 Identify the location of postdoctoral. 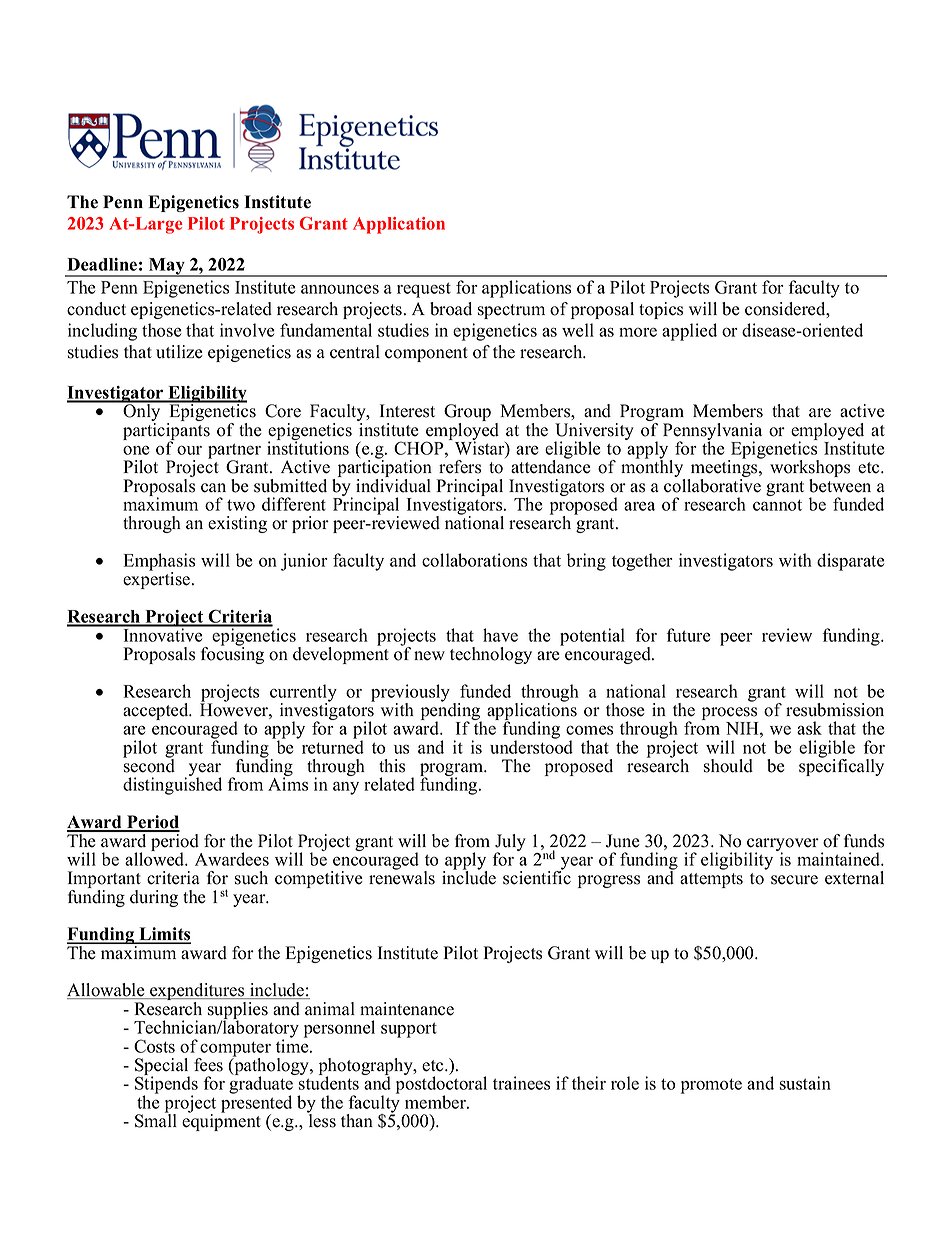
(441, 1085).
